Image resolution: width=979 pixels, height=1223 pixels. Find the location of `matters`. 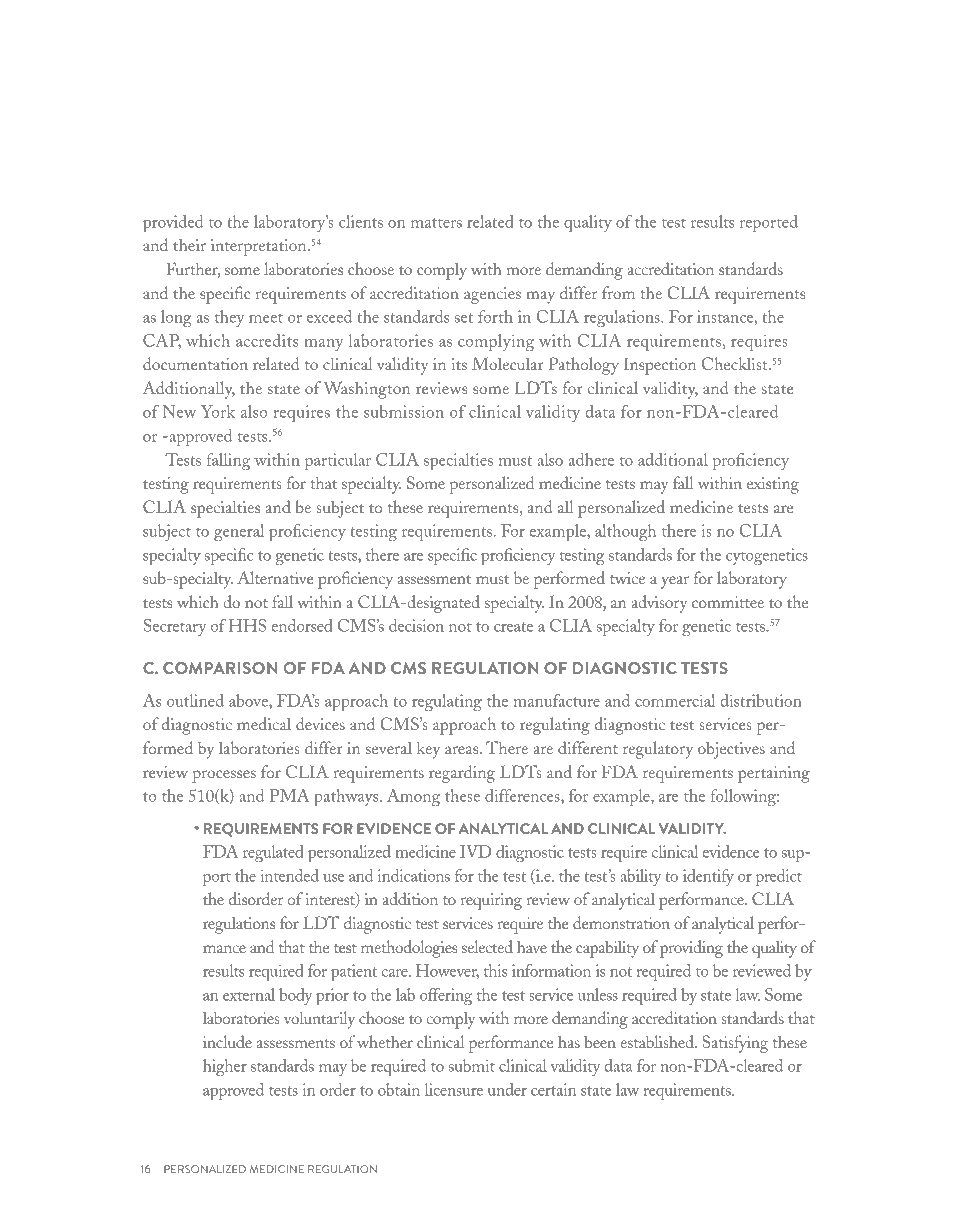

matters is located at coordinates (436, 223).
